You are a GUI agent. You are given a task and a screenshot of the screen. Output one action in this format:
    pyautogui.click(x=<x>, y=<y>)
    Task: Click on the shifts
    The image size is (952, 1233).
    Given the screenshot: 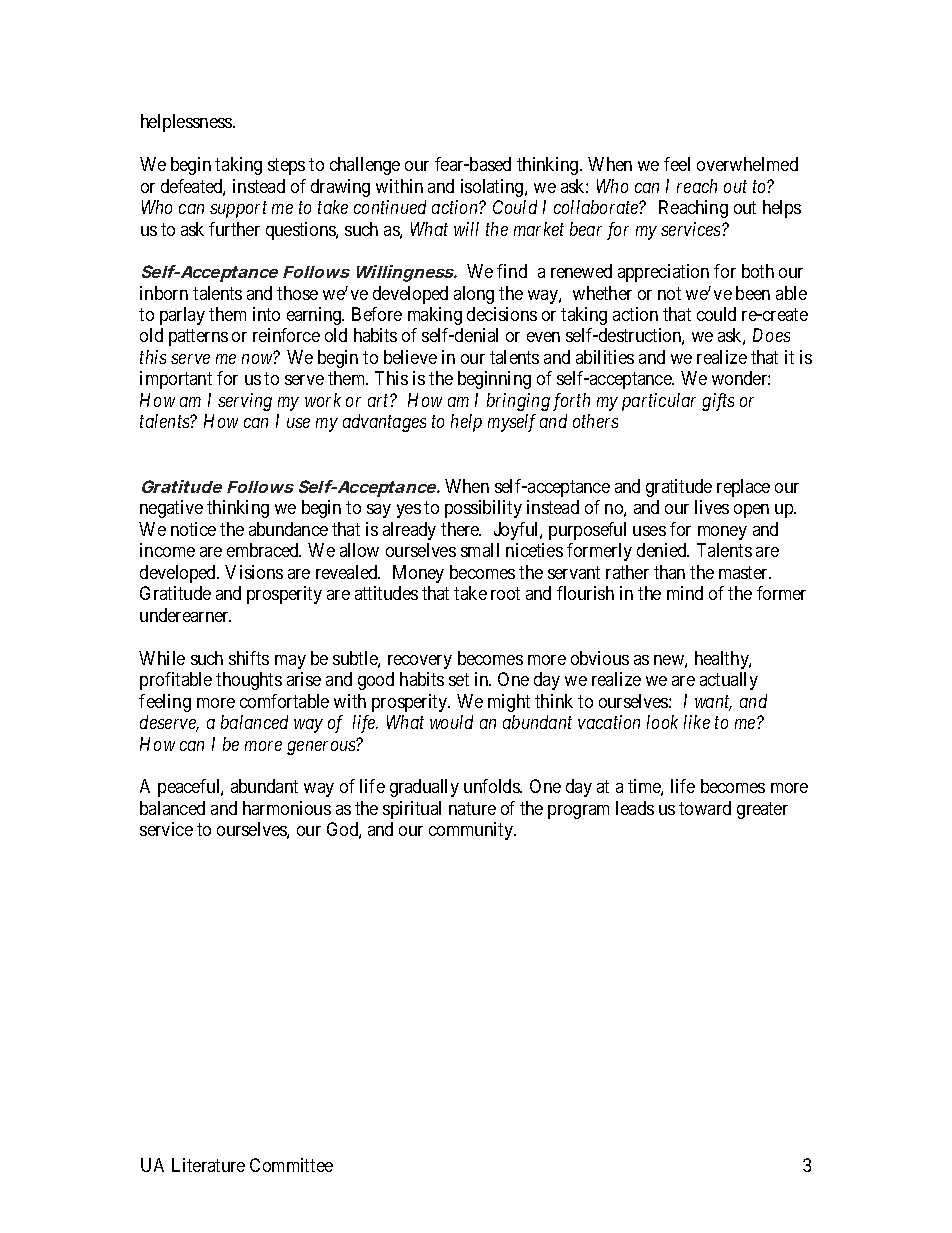 What is the action you would take?
    pyautogui.click(x=249, y=658)
